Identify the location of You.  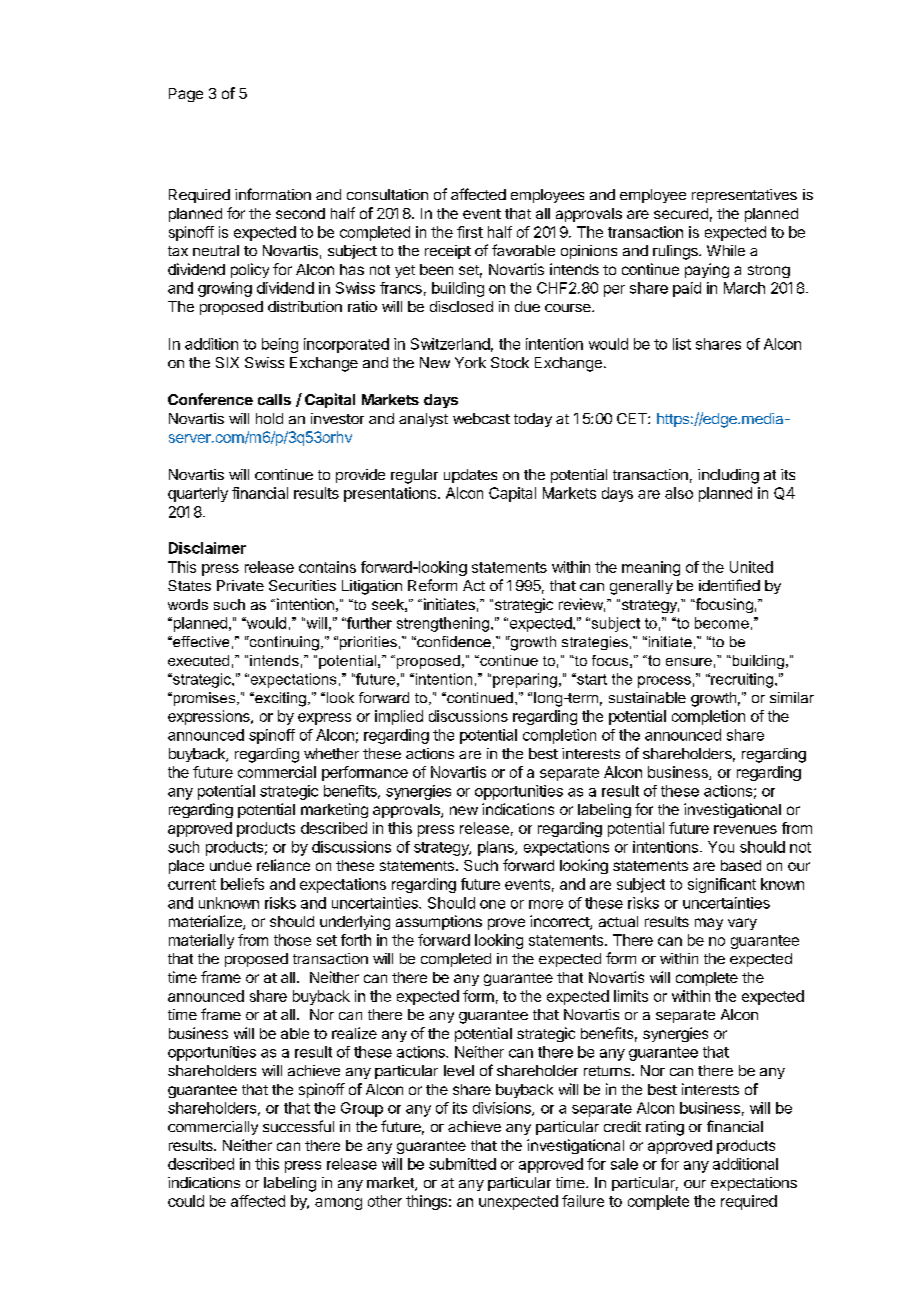
(721, 847).
